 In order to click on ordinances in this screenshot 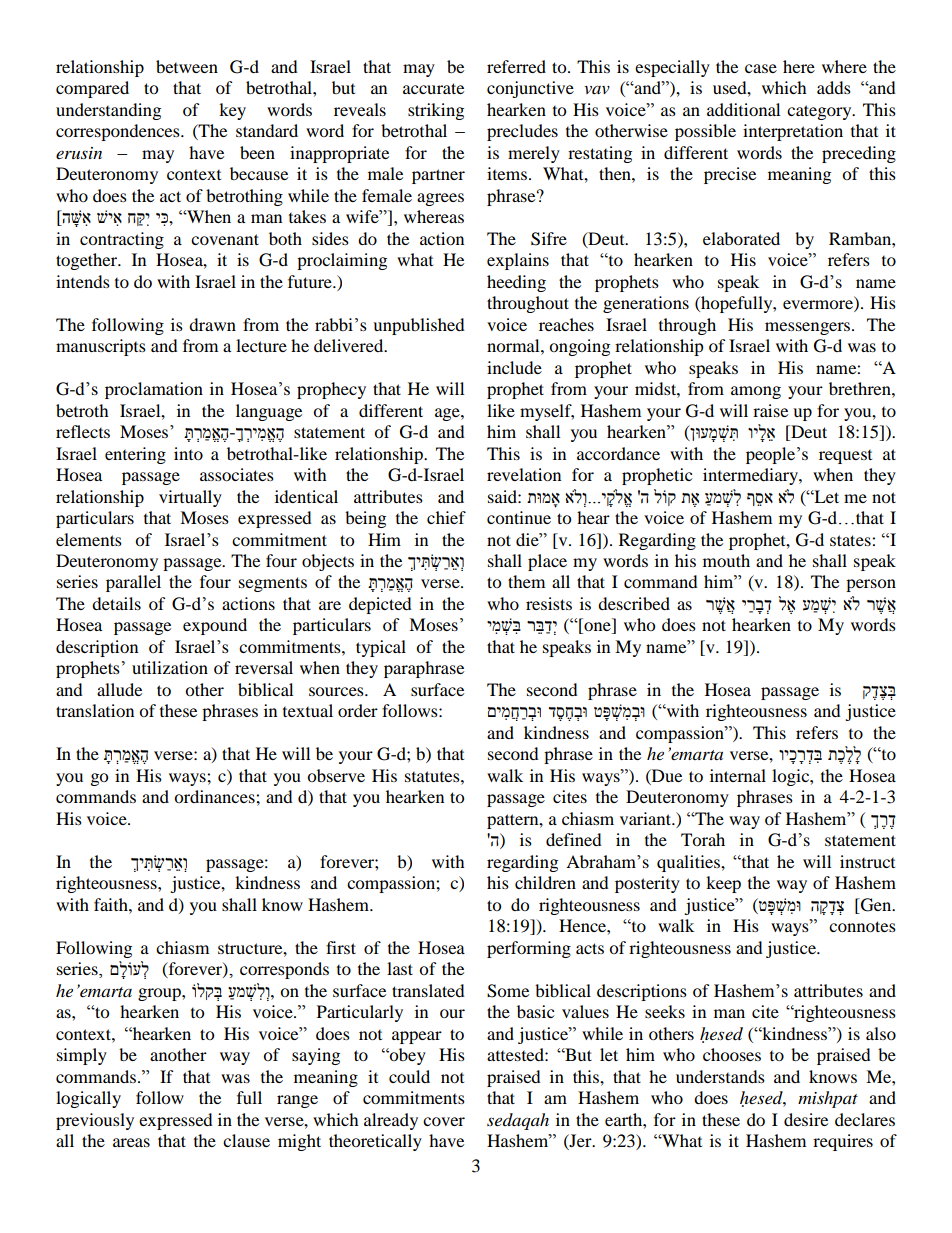, I will do `click(215, 796)`.
